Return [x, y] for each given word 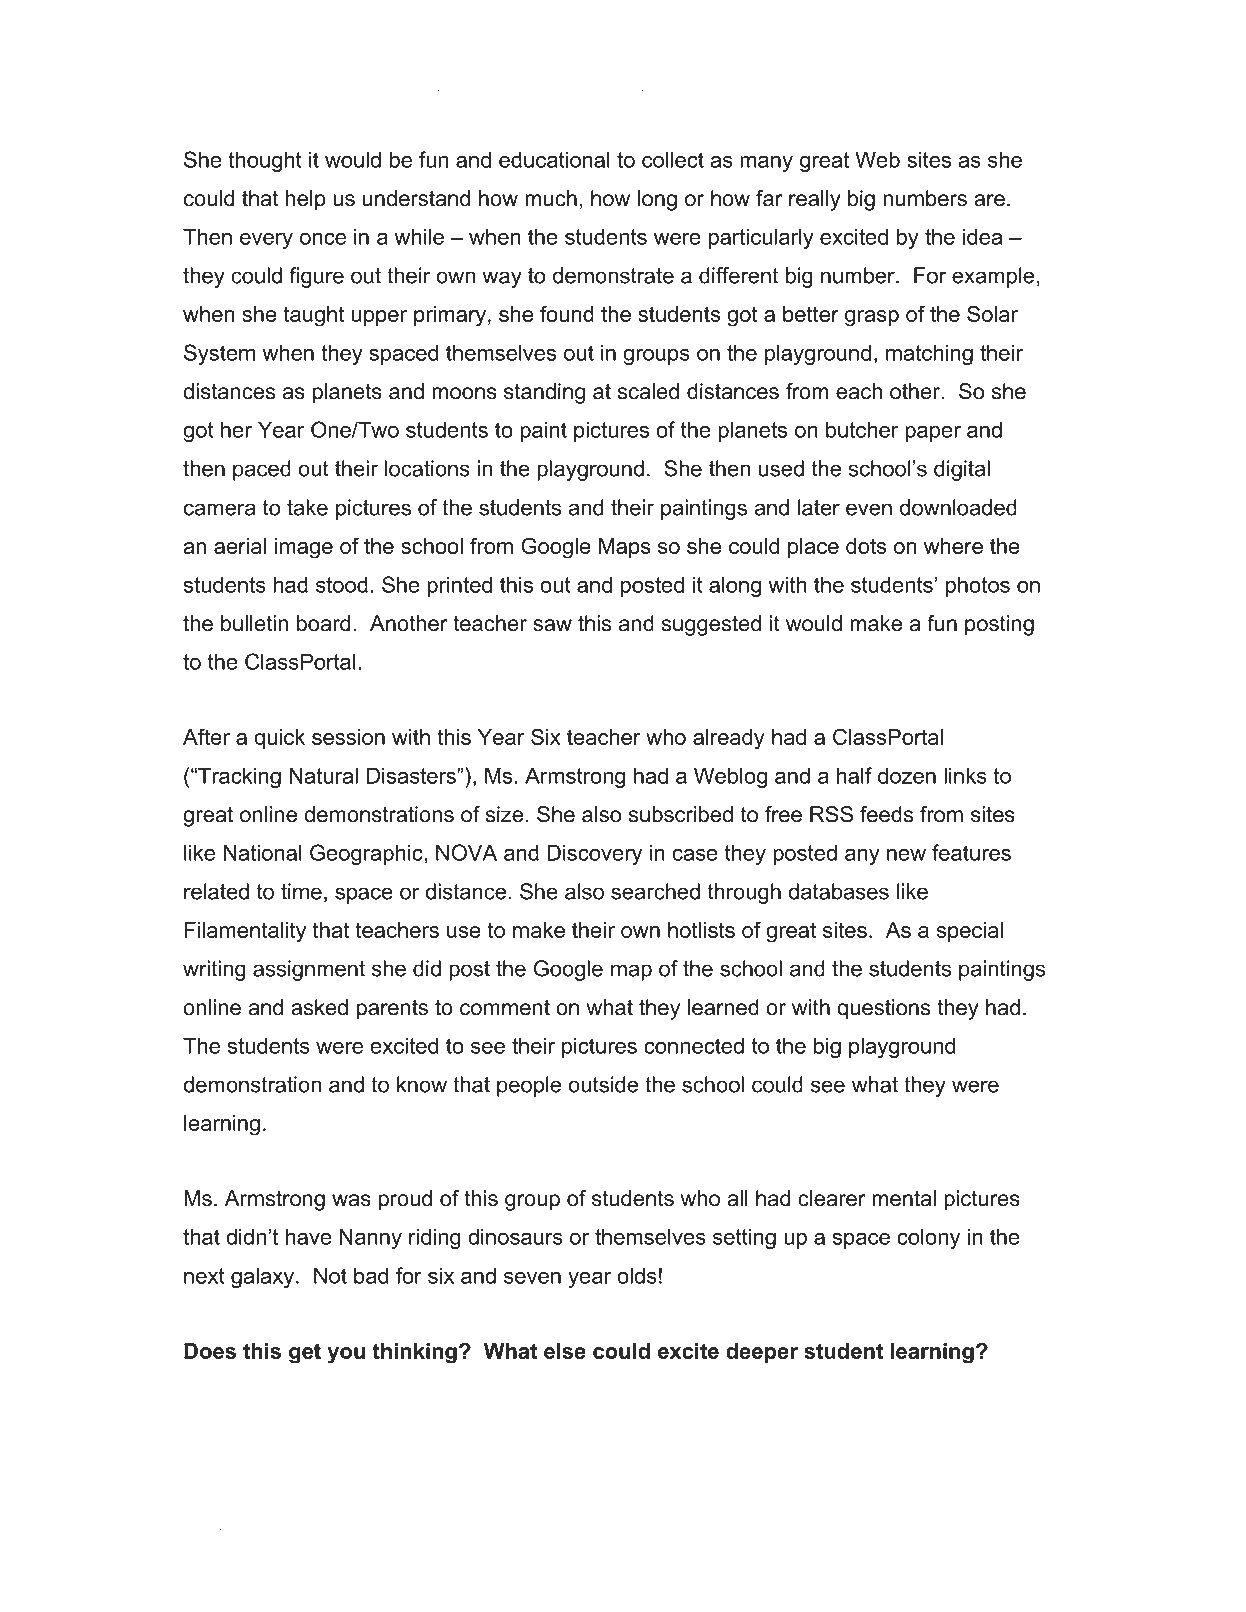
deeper [762, 1353]
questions [883, 1009]
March [286, 1525]
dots [866, 546]
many [766, 164]
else [565, 1351]
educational [554, 159]
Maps [625, 548]
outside [603, 1084]
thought [265, 161]
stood [342, 584]
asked [319, 1007]
